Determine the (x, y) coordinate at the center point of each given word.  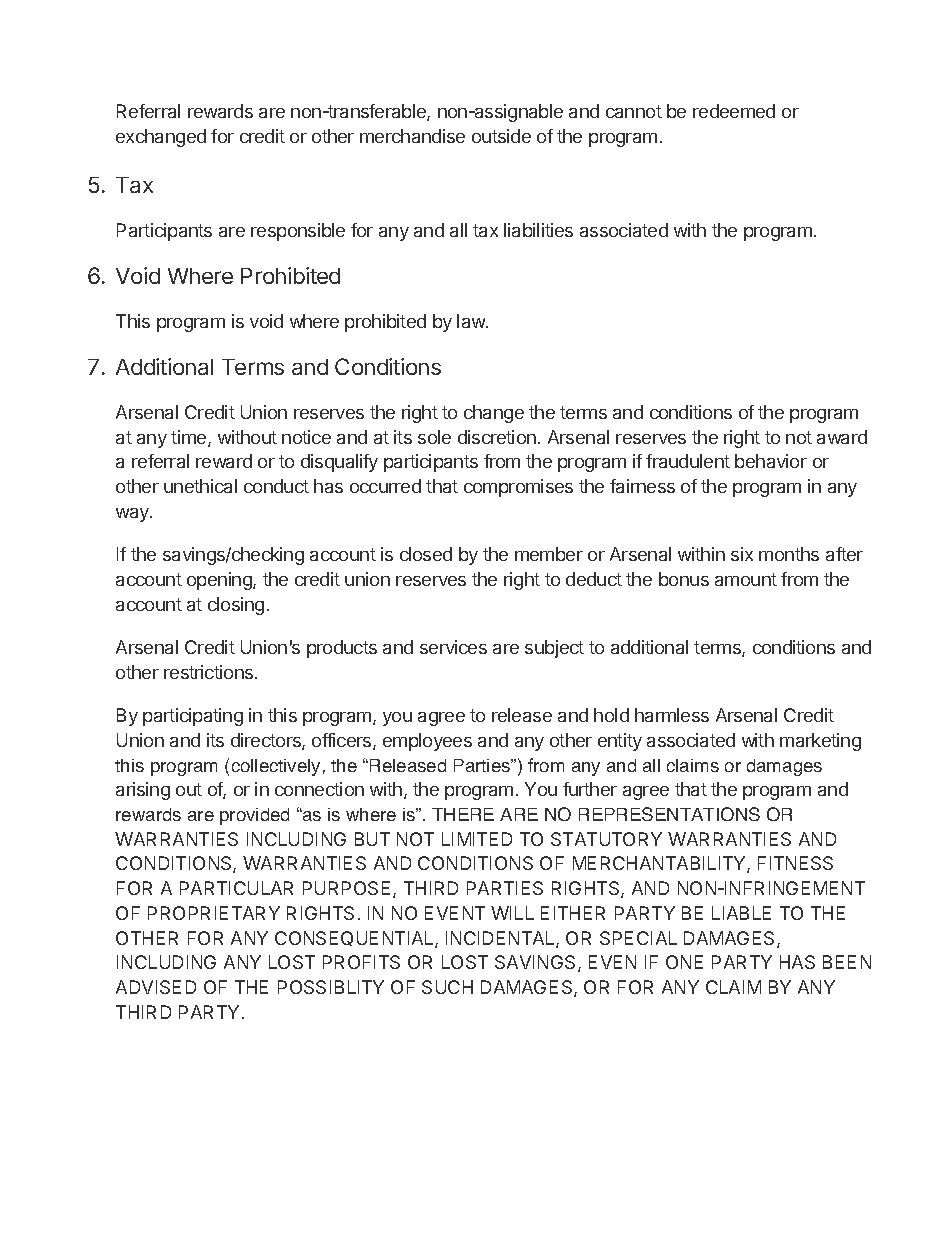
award (842, 437)
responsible (298, 232)
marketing (820, 742)
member (549, 554)
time (190, 438)
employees (427, 742)
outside (501, 136)
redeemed (734, 111)
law (472, 321)
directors (267, 741)
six (742, 554)
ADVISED (156, 987)
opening (220, 581)
